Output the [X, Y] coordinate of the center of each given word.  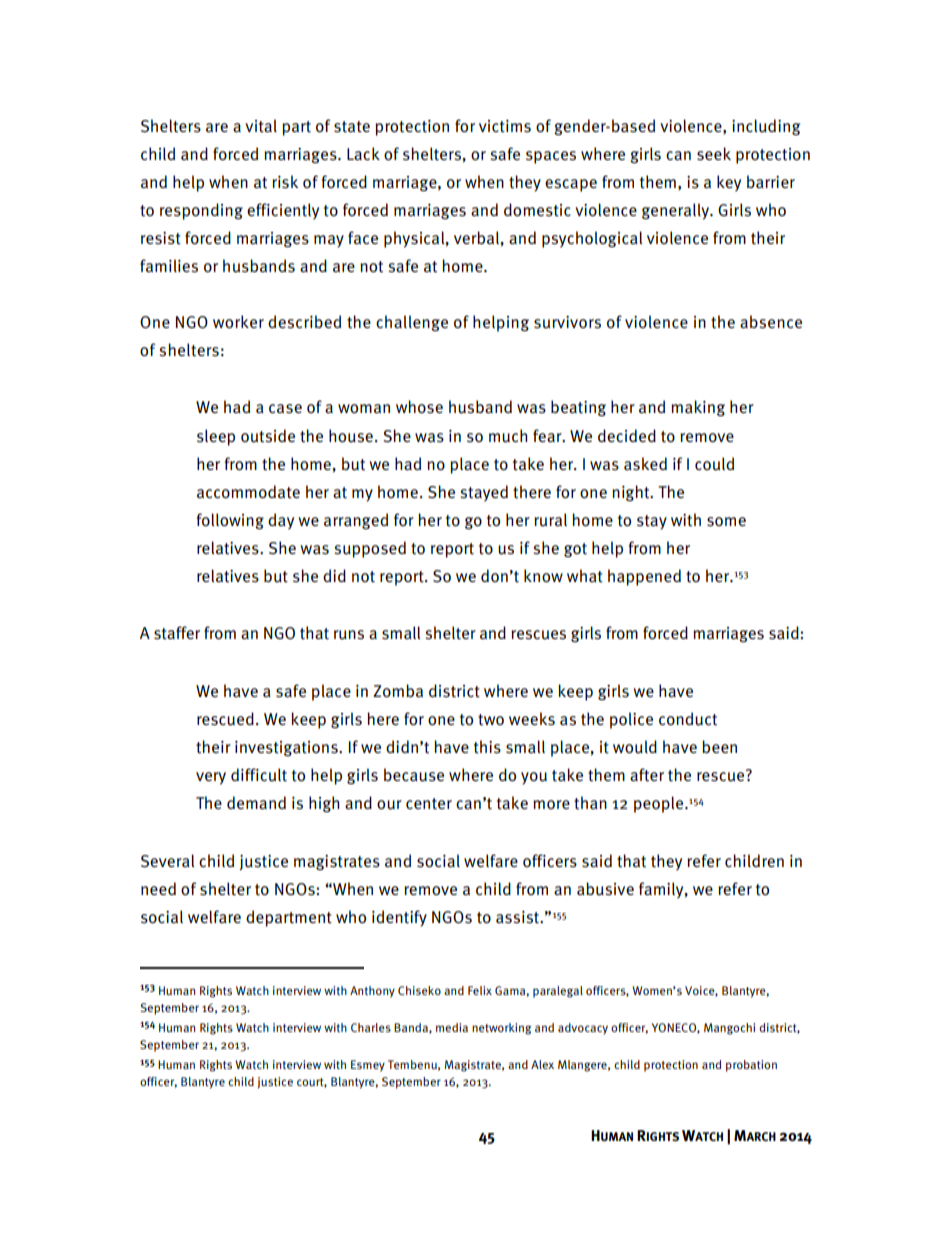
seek [714, 154]
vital [261, 126]
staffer [177, 633]
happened [644, 577]
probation [751, 1066]
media [452, 1027]
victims [505, 126]
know [543, 575]
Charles [371, 1027]
